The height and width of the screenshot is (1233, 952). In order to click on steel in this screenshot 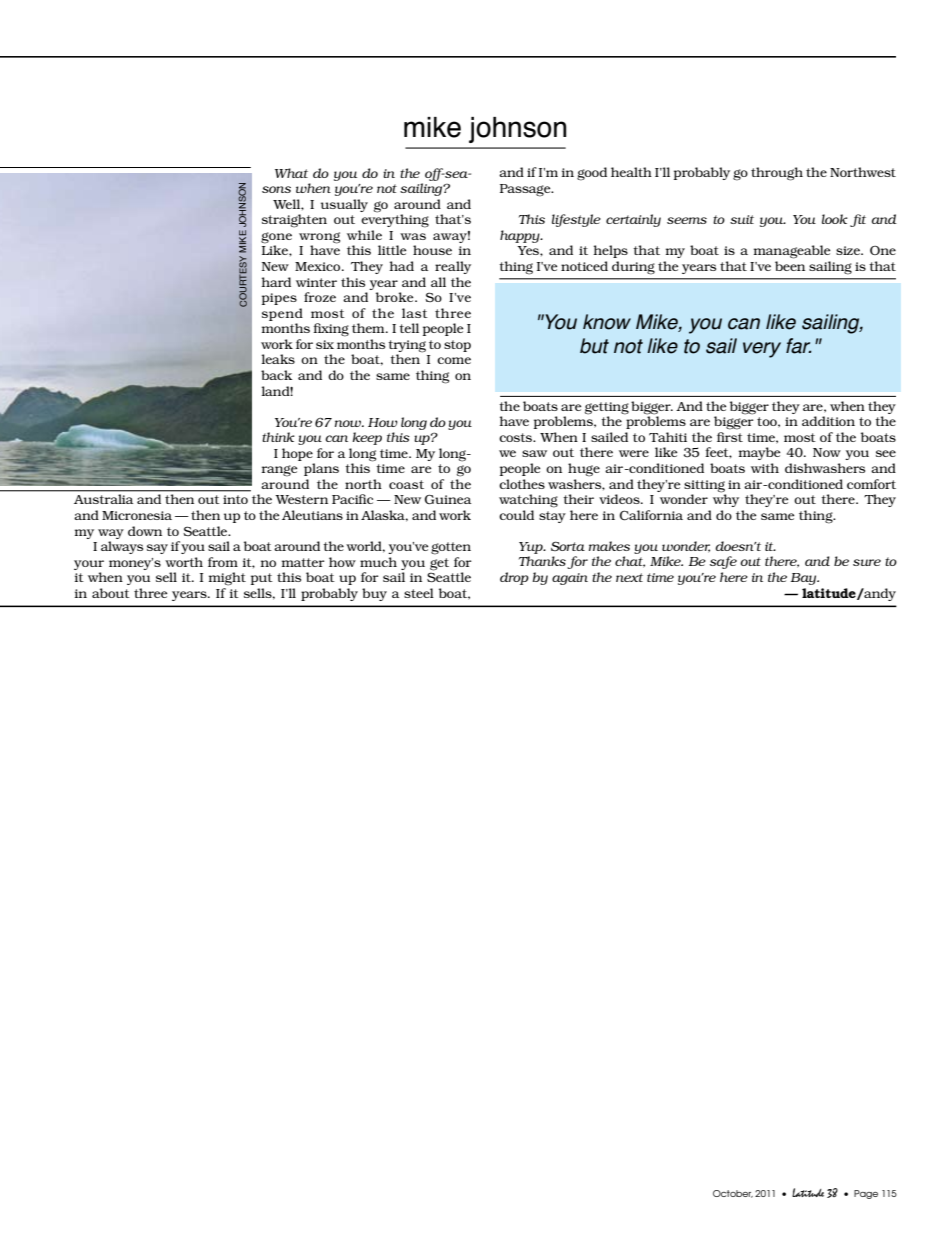, I will do `click(419, 593)`.
